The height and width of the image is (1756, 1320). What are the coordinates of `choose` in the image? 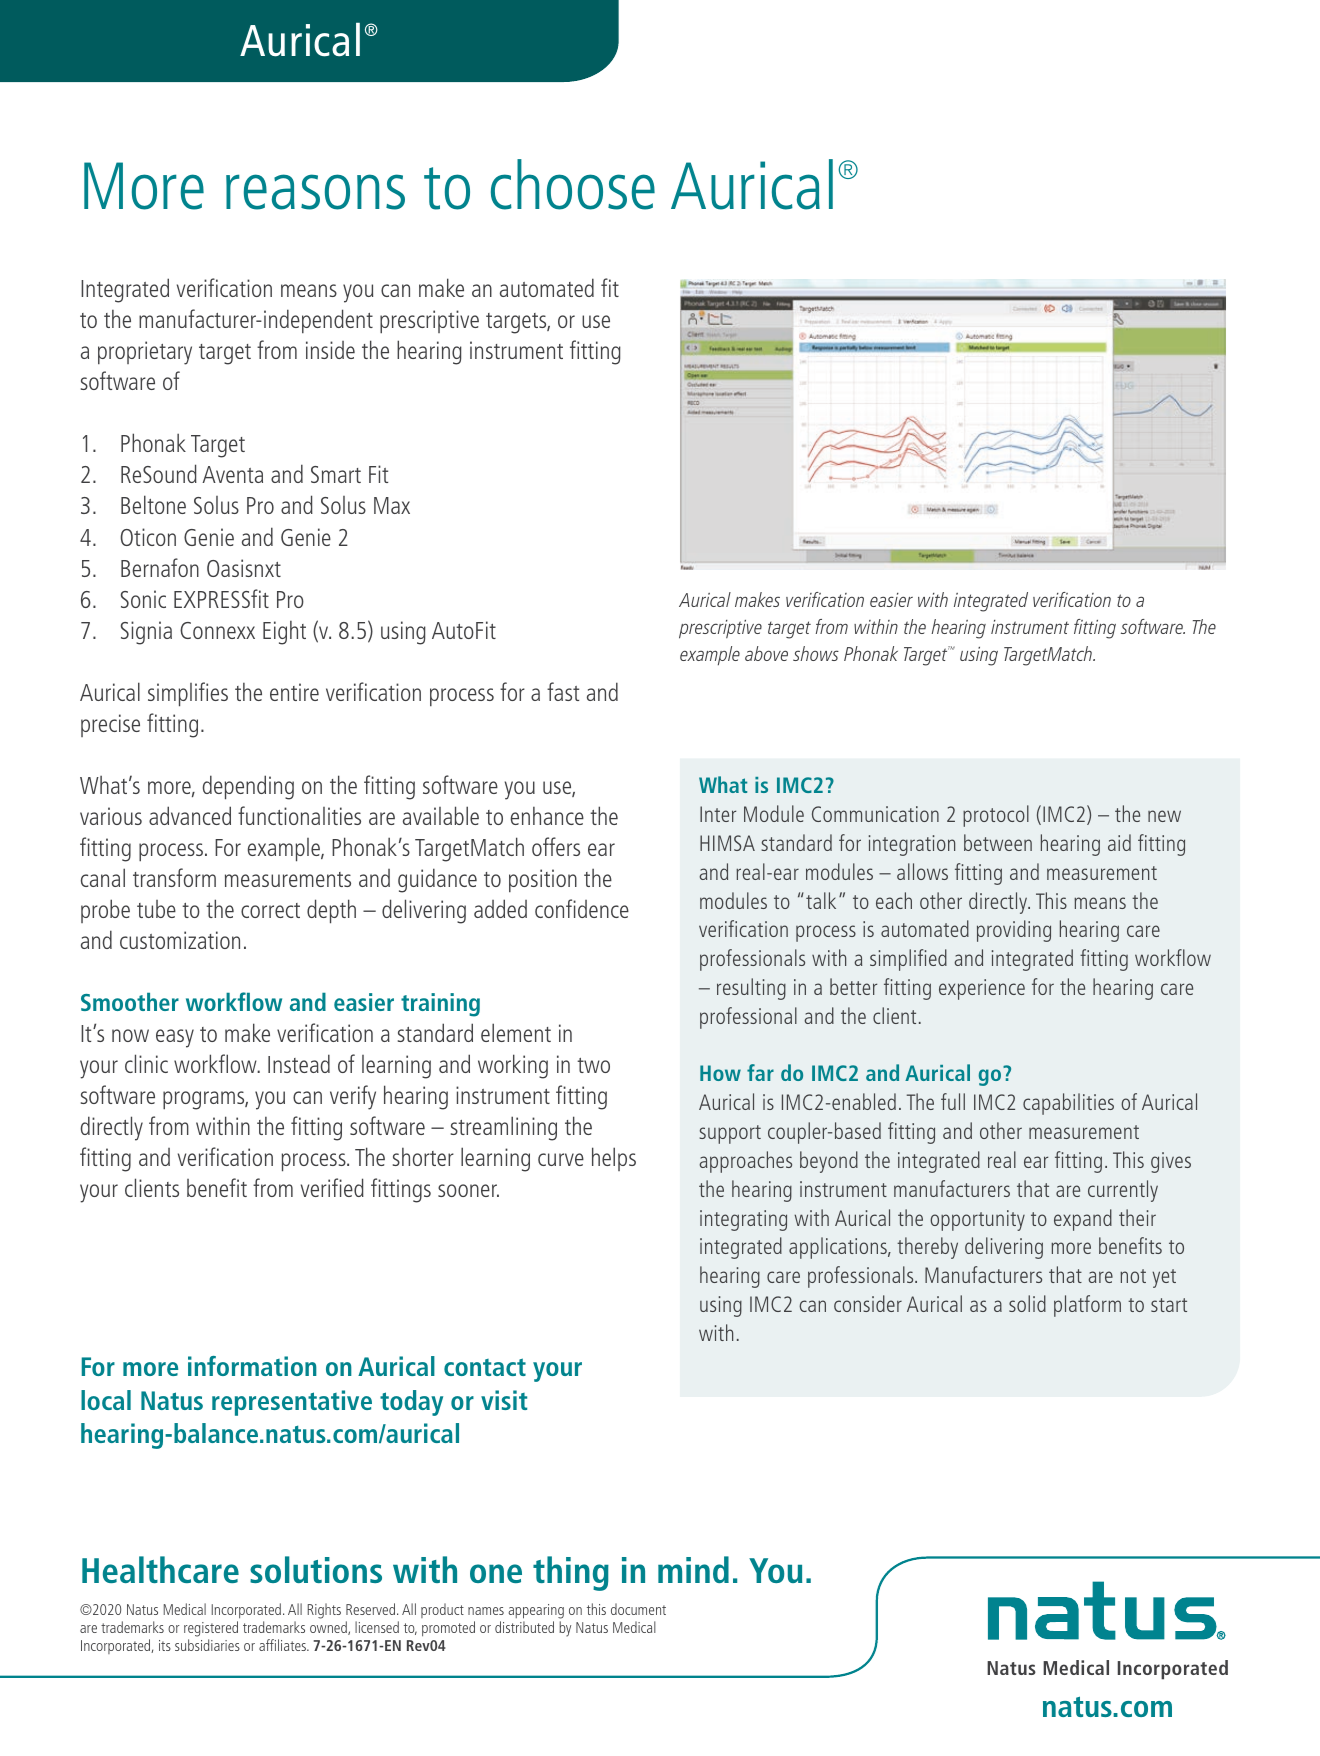 It's located at (573, 184).
